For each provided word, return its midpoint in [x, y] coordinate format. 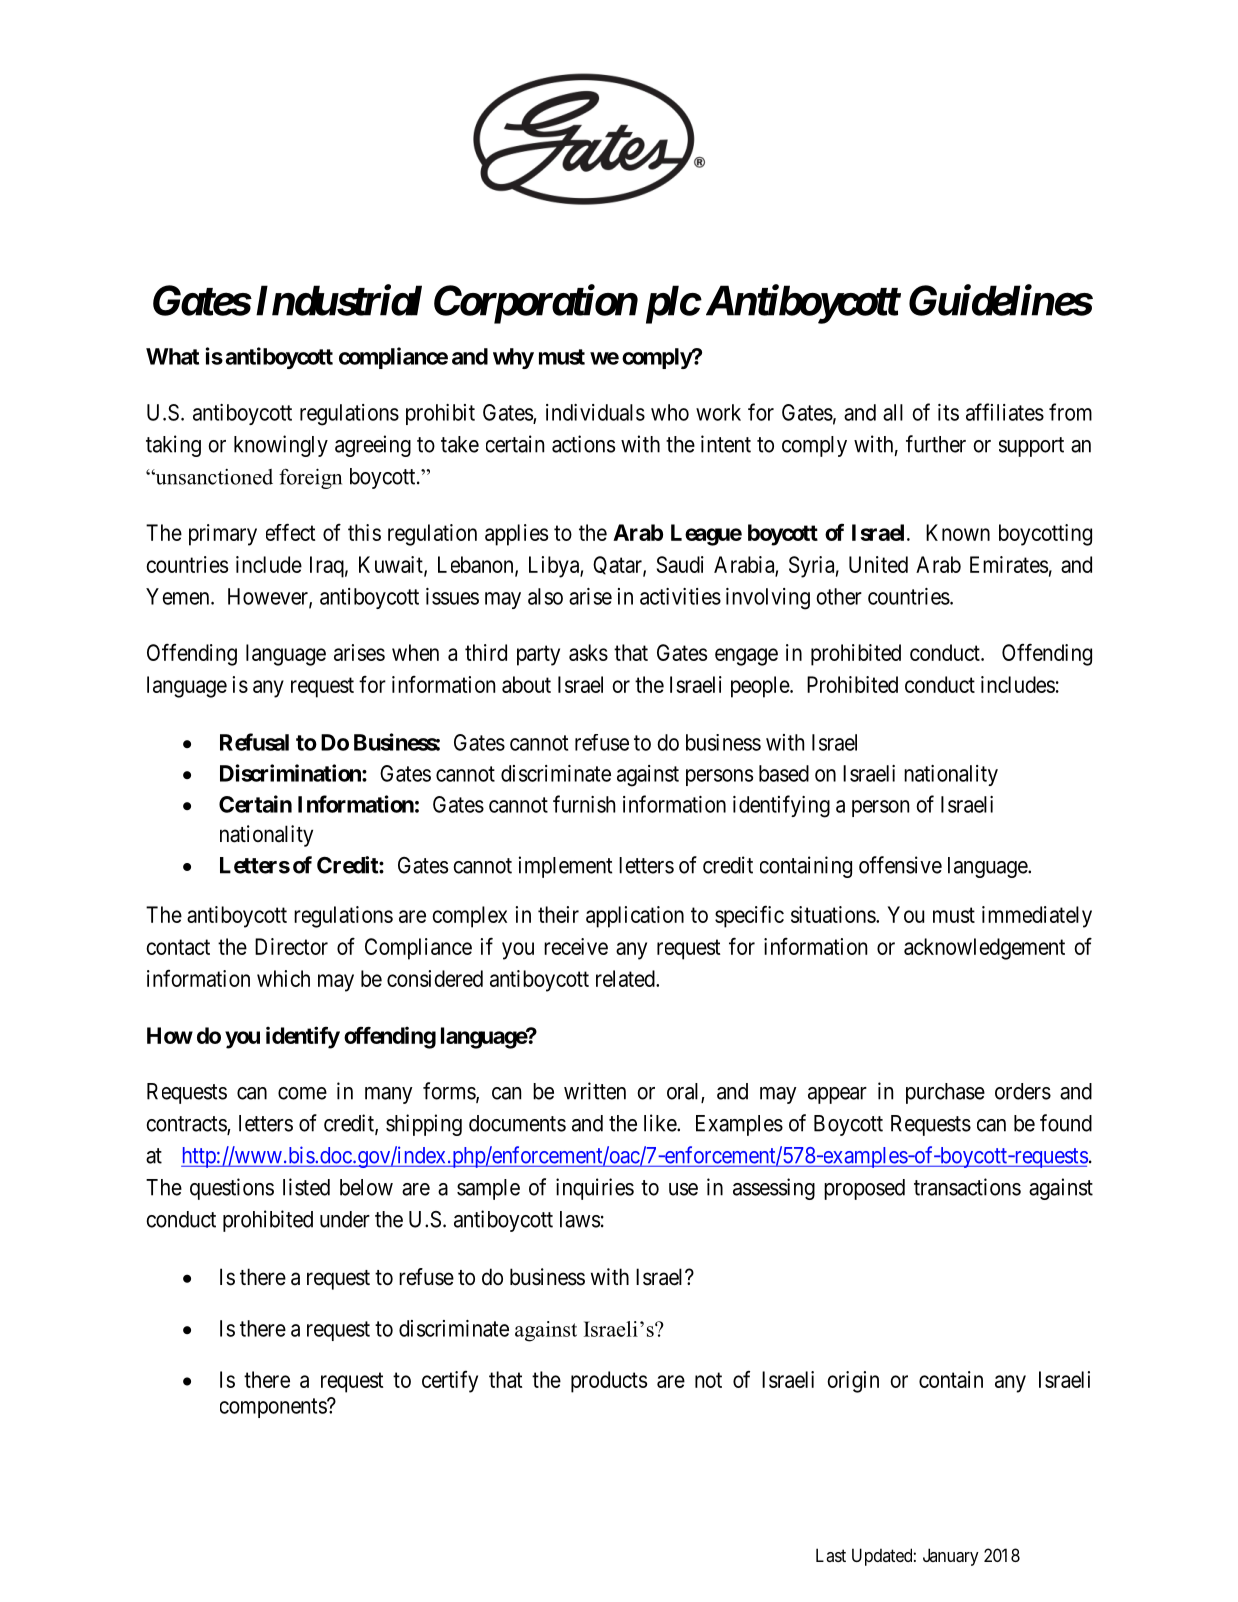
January [951, 1557]
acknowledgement [984, 949]
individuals [595, 412]
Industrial [339, 300]
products [609, 1382]
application [635, 917]
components [274, 1408]
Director [291, 946]
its [948, 412]
